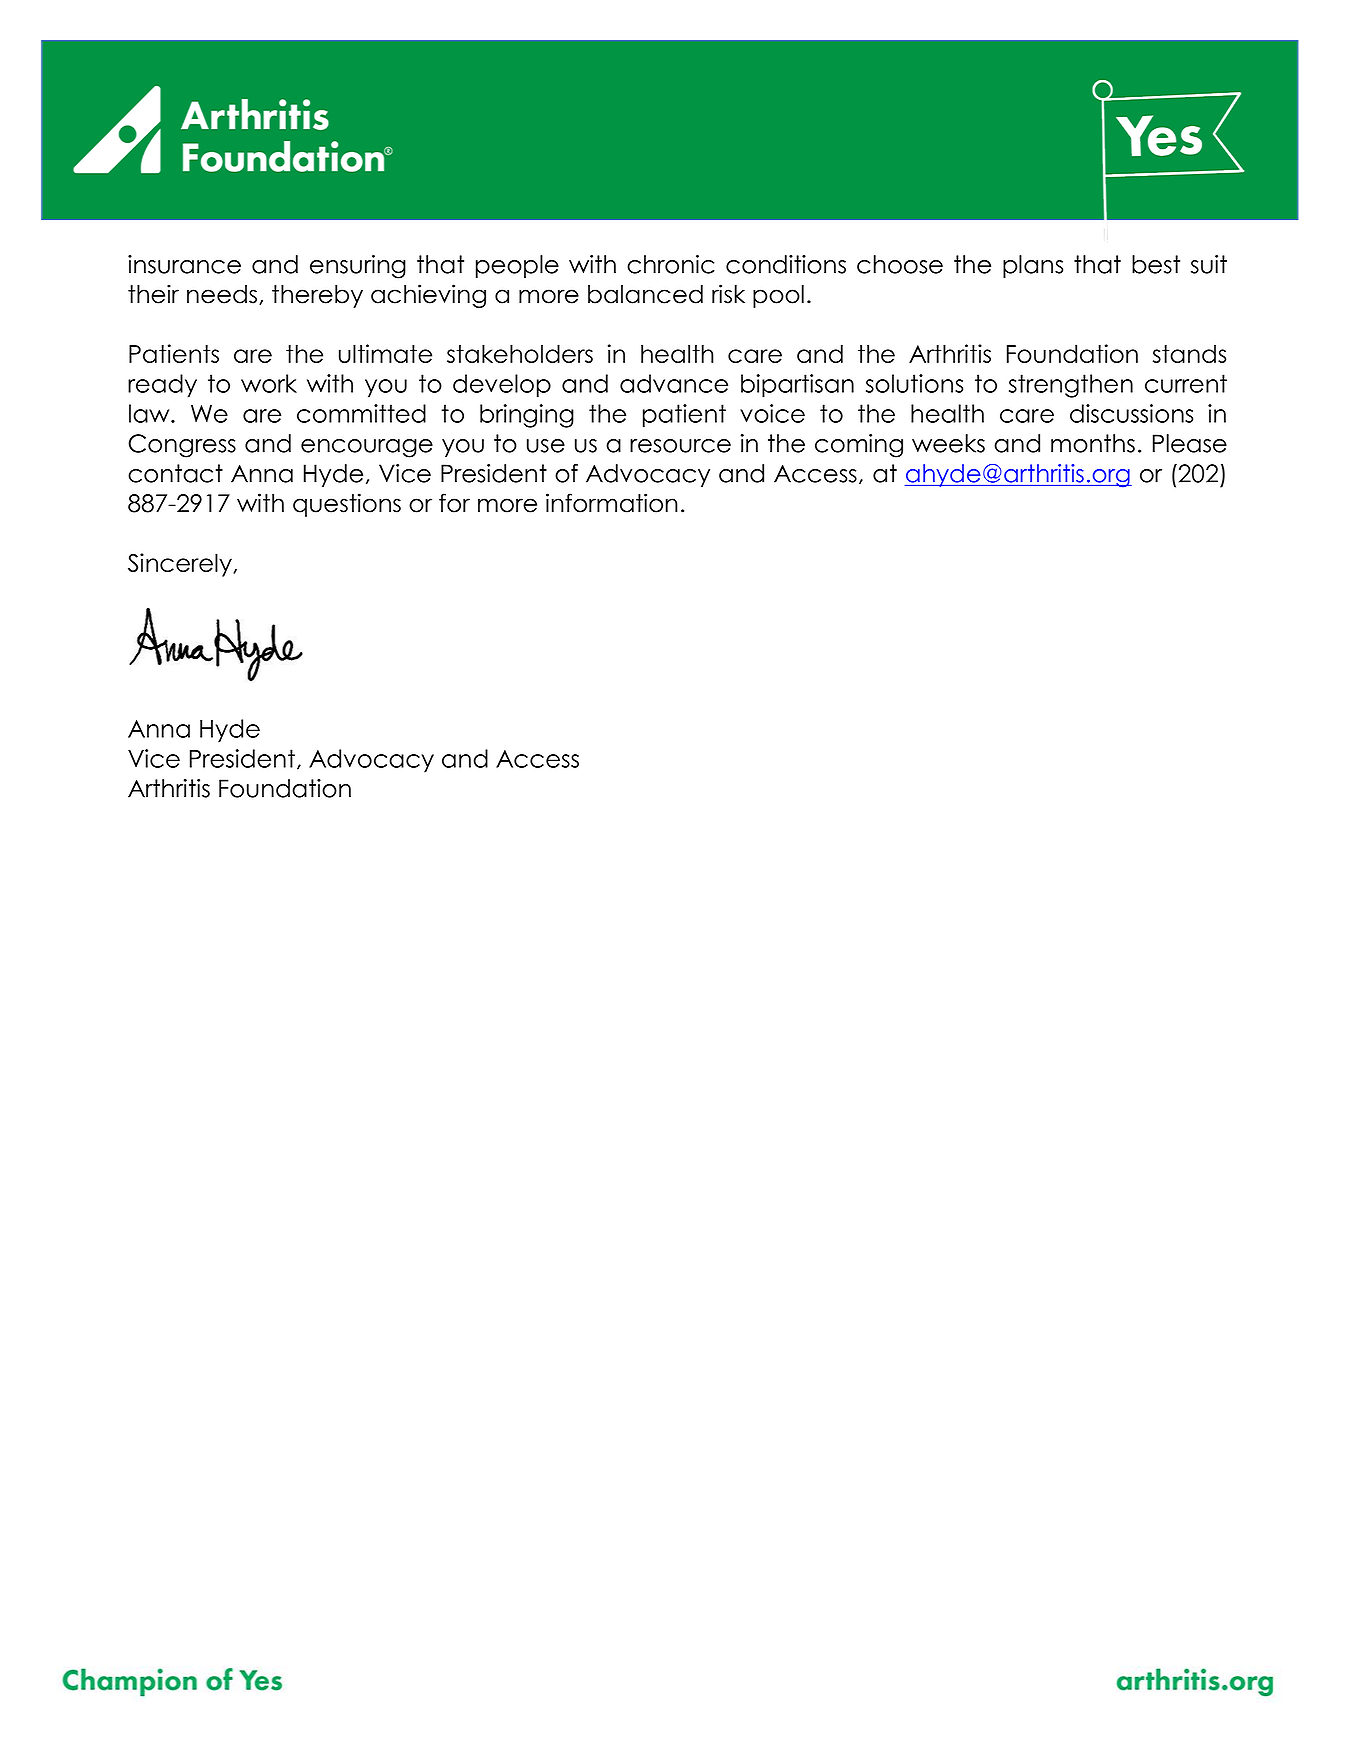 The height and width of the image is (1753, 1355). Describe the element at coordinates (670, 264) in the image. I see `chronic` at that location.
